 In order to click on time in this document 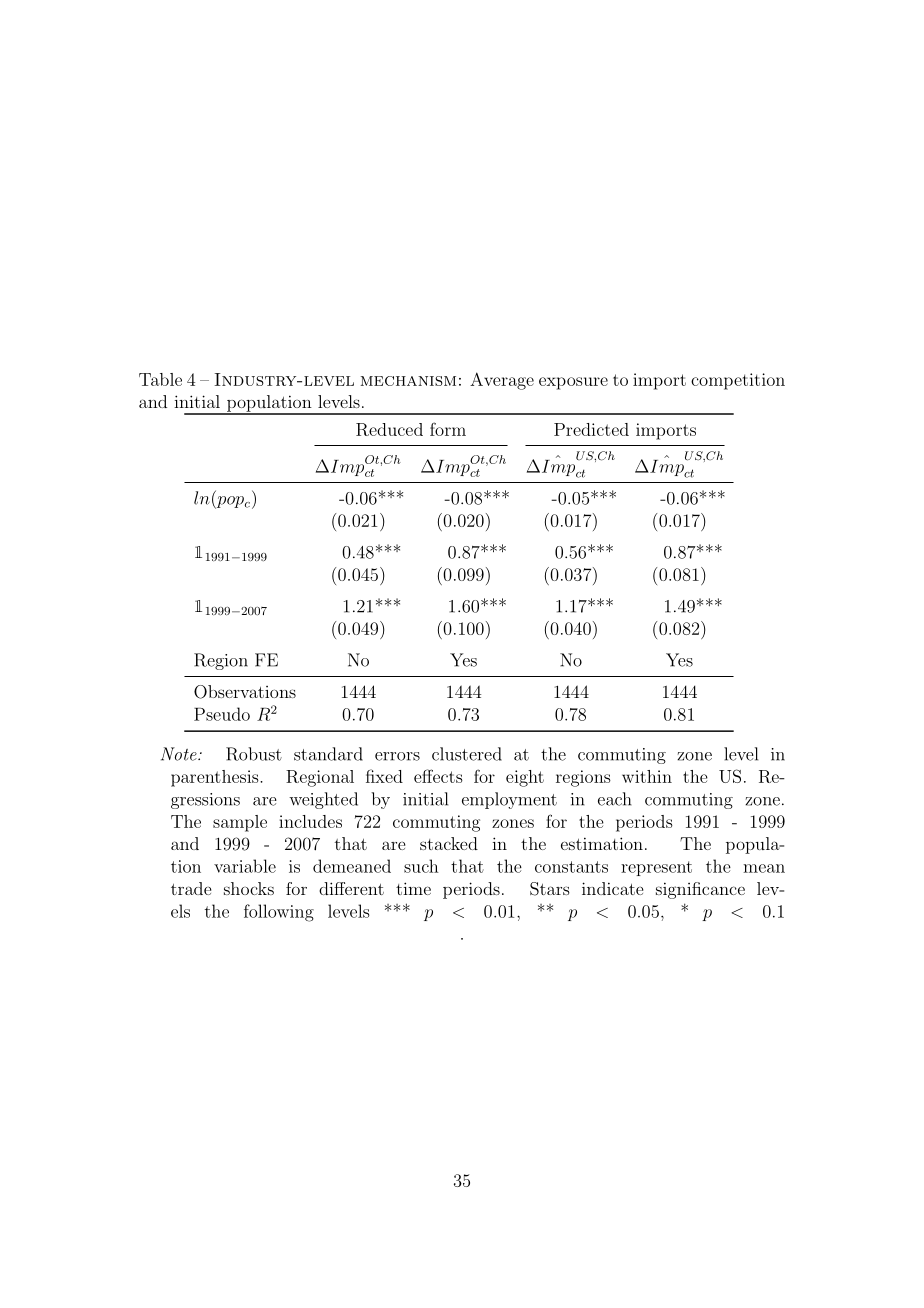, I will do `click(413, 888)`.
